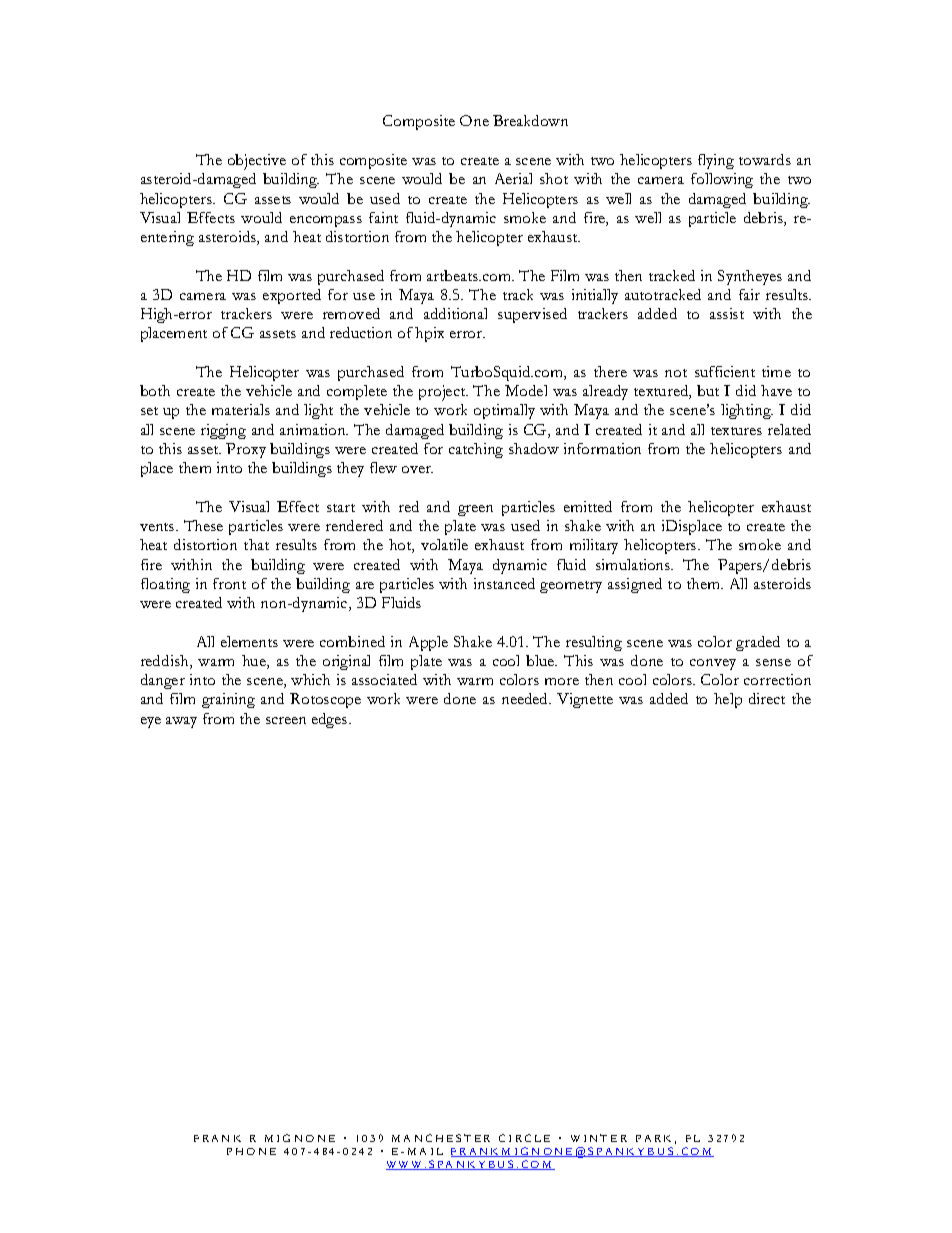 This image has height=1233, width=952. What do you see at coordinates (727, 313) in the image?
I see `assist` at bounding box center [727, 313].
